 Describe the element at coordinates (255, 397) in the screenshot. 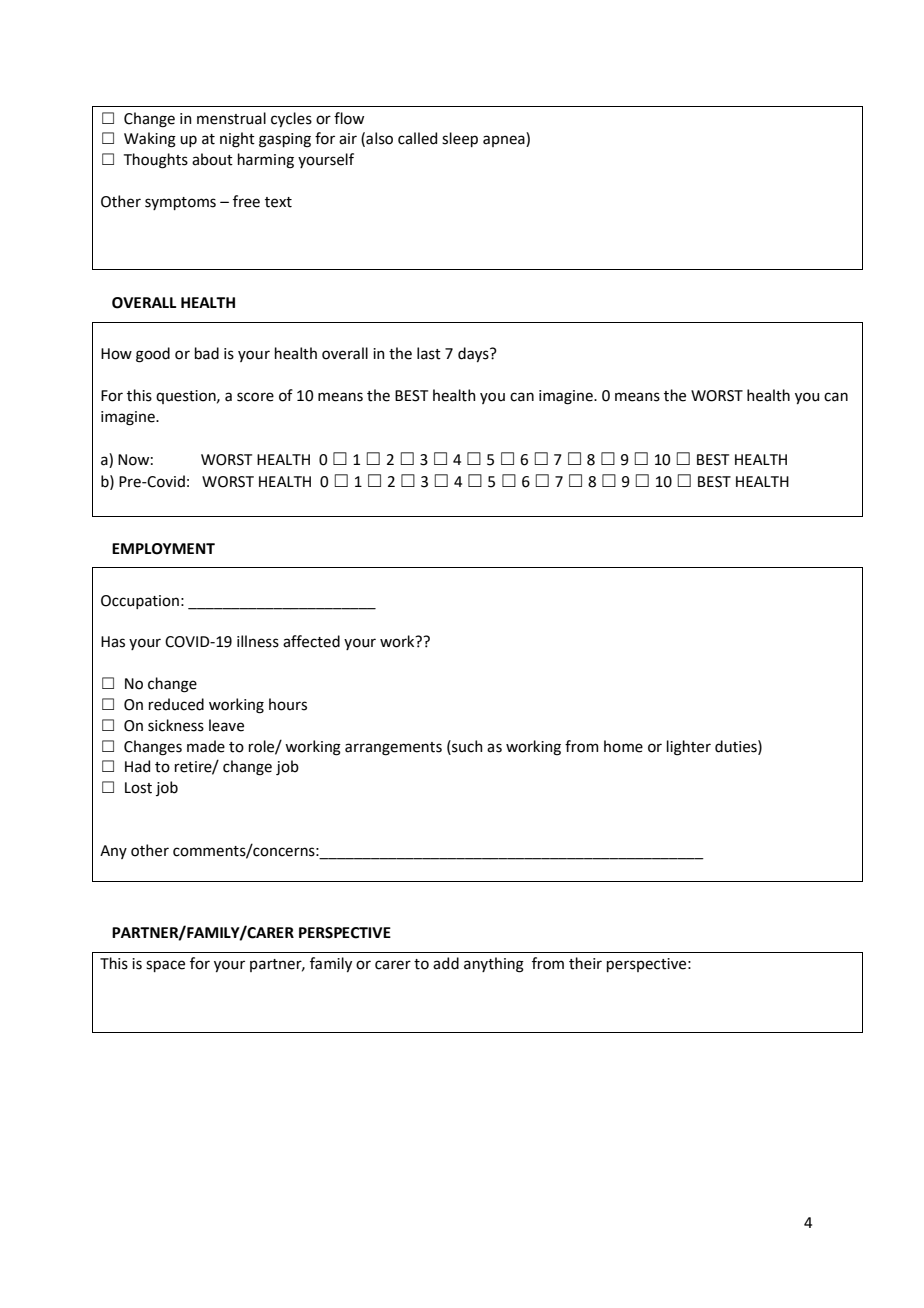

I see `score` at that location.
